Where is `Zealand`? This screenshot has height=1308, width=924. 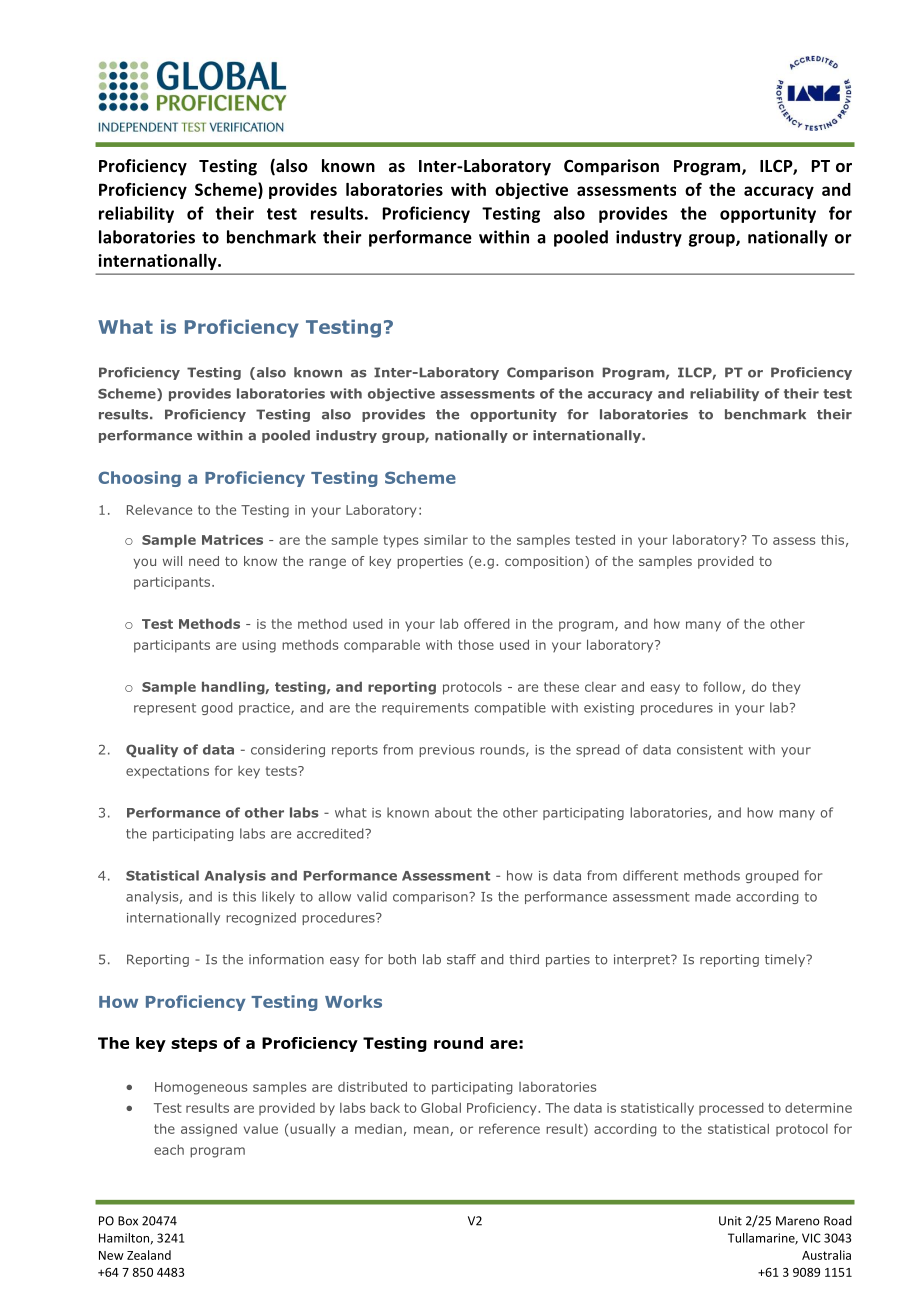
Zealand is located at coordinates (149, 1255).
